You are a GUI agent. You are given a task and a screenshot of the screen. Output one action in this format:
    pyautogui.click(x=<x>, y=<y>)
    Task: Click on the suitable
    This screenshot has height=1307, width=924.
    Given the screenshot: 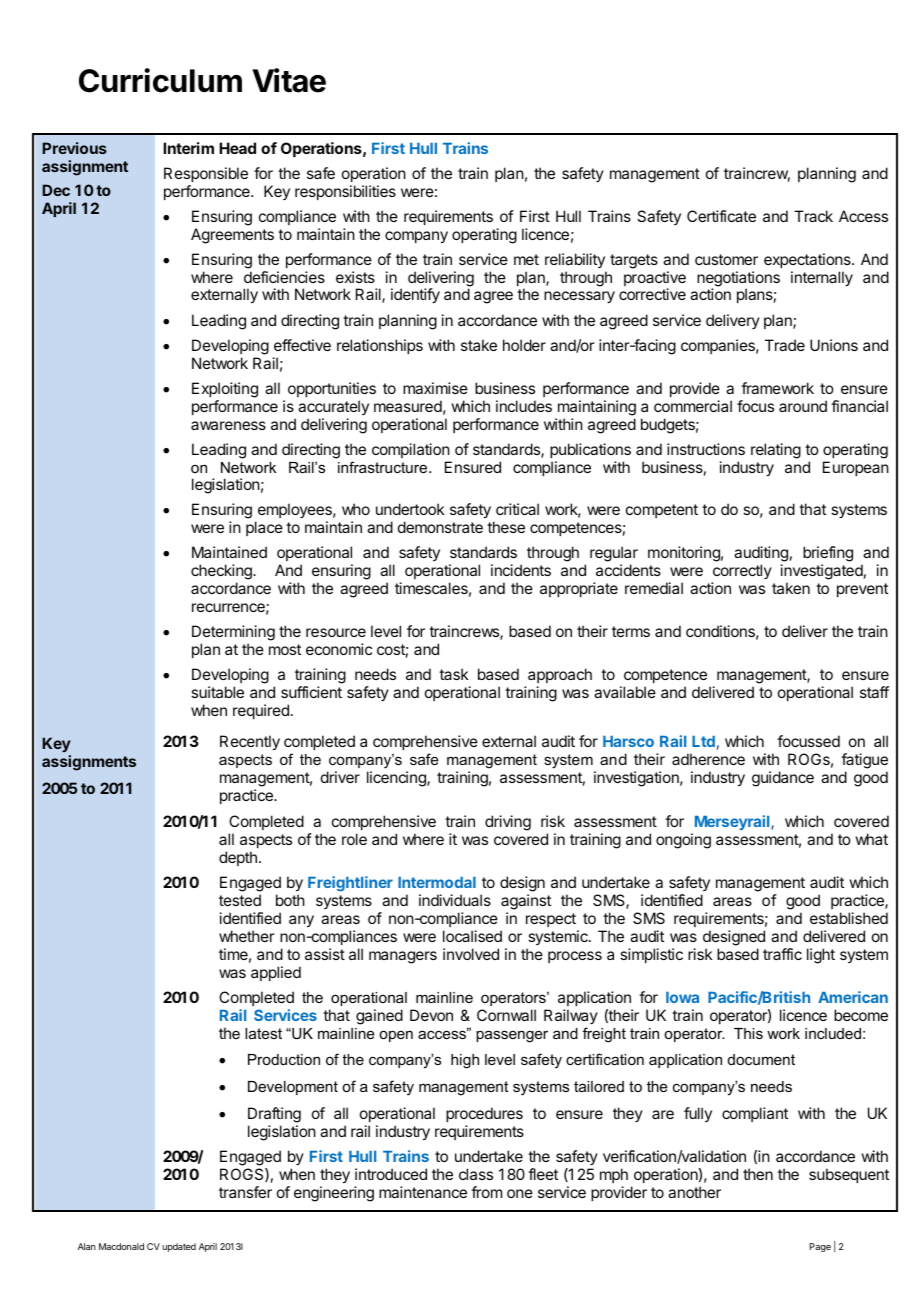 What is the action you would take?
    pyautogui.click(x=217, y=692)
